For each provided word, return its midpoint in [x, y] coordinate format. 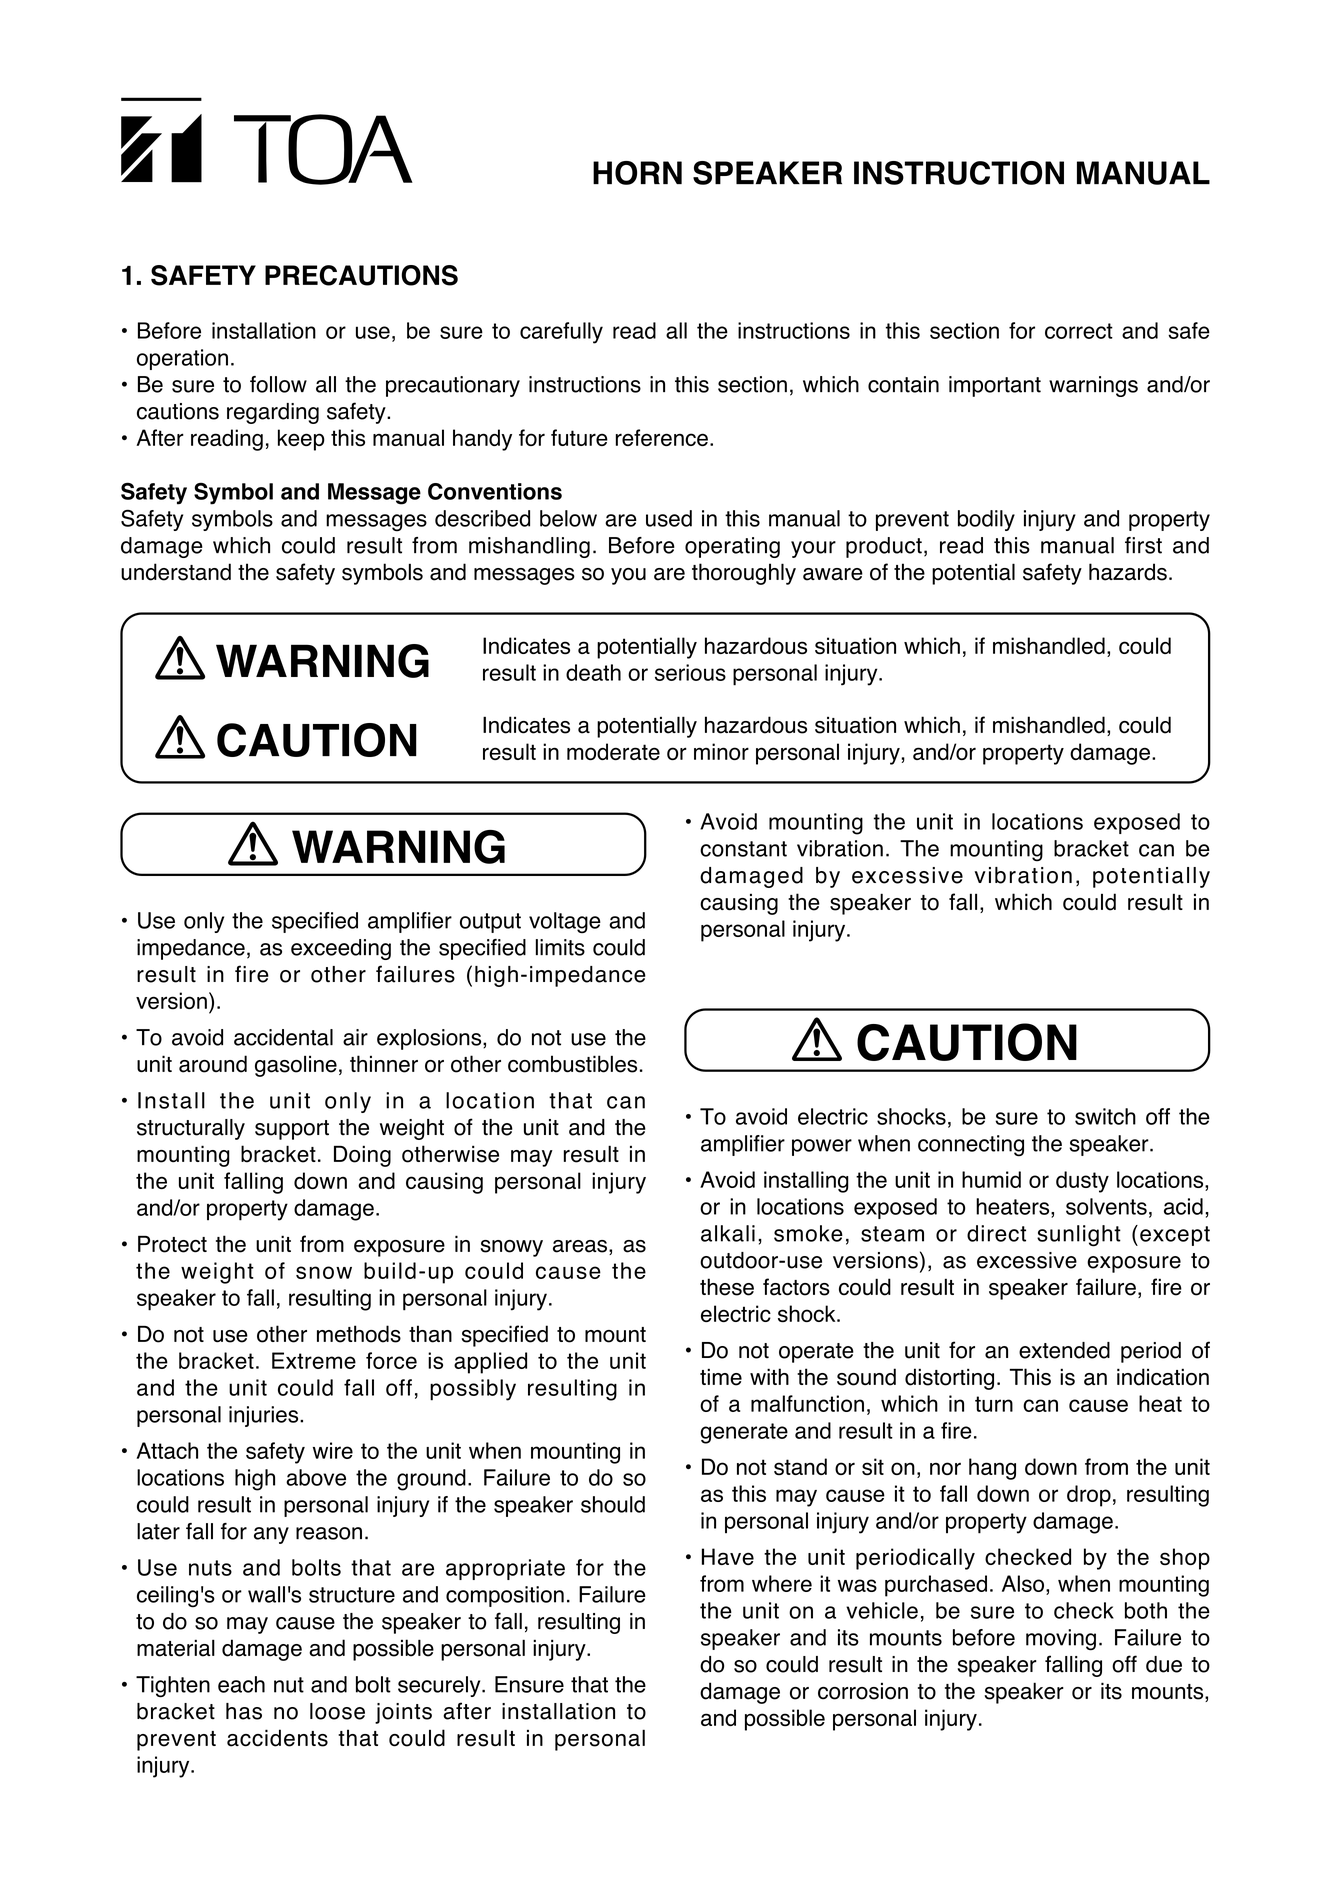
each [241, 1684]
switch [1105, 1116]
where [782, 1583]
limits [560, 947]
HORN [637, 173]
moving [1061, 1640]
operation [182, 359]
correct [1079, 331]
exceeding [341, 949]
